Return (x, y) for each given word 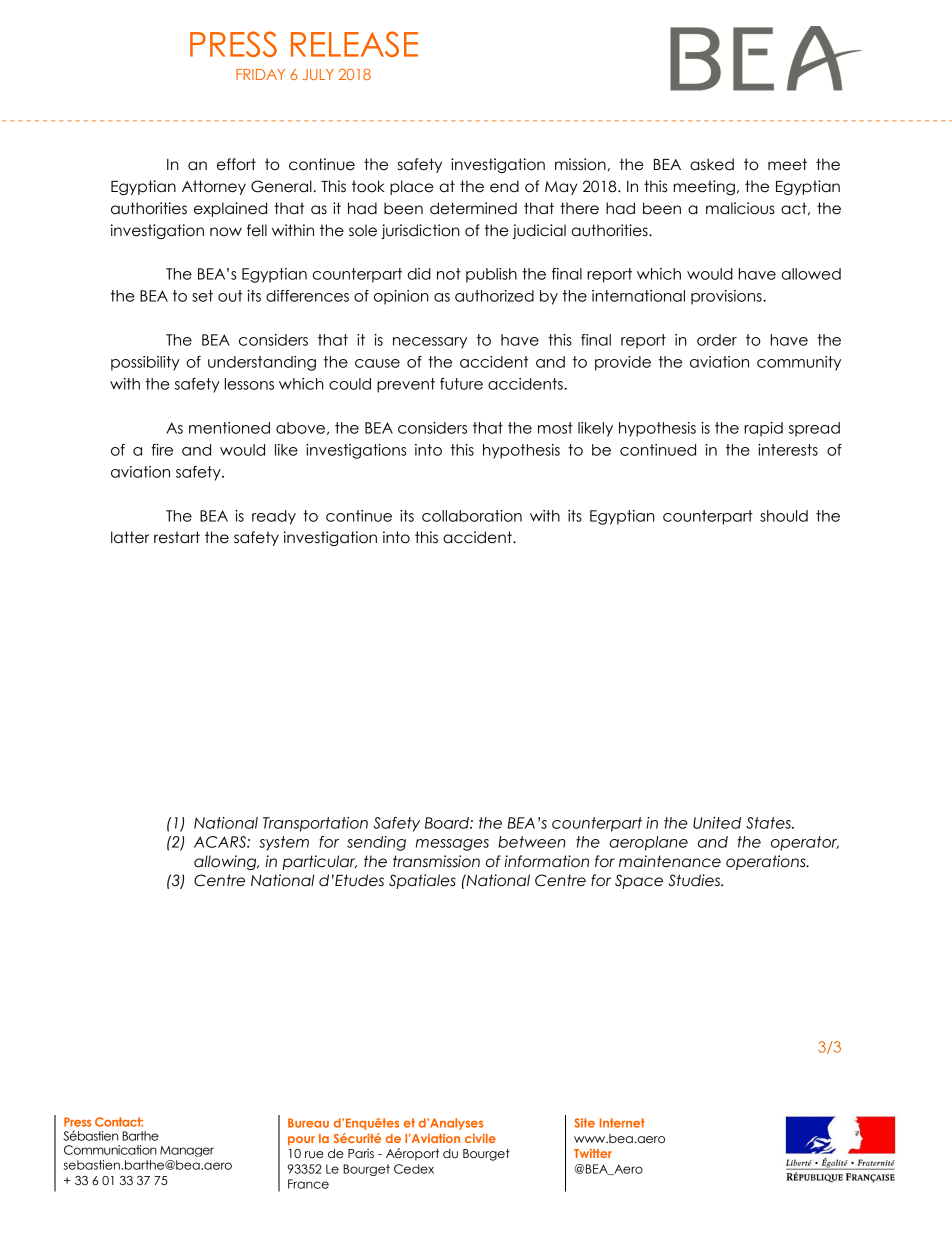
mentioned (229, 428)
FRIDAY (260, 74)
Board (448, 823)
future (461, 384)
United (717, 823)
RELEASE (354, 44)
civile (480, 1138)
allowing (226, 862)
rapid (763, 429)
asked (712, 164)
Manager (187, 1151)
